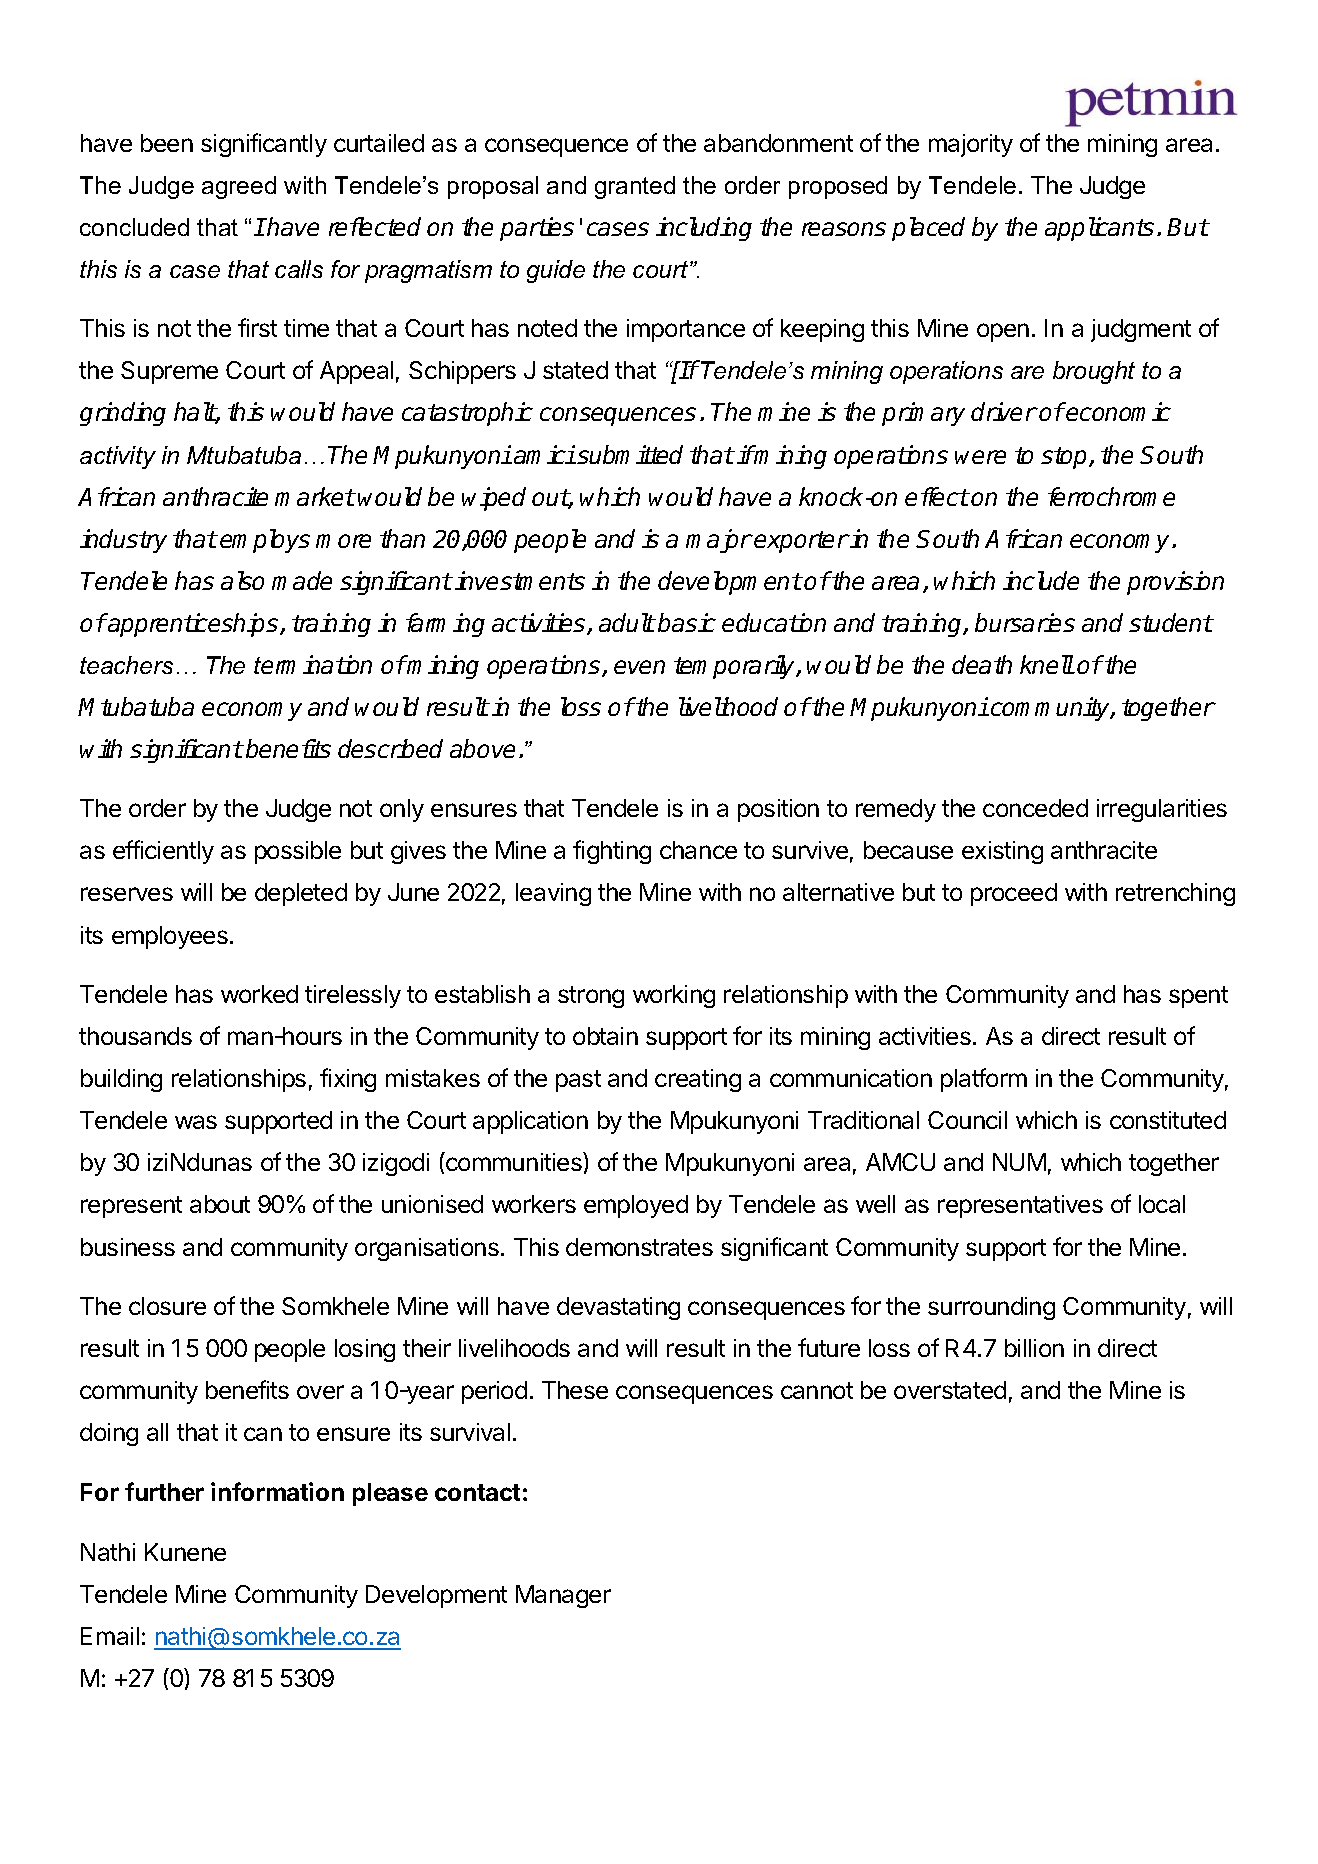  What do you see at coordinates (239, 187) in the screenshot?
I see `agreed` at bounding box center [239, 187].
